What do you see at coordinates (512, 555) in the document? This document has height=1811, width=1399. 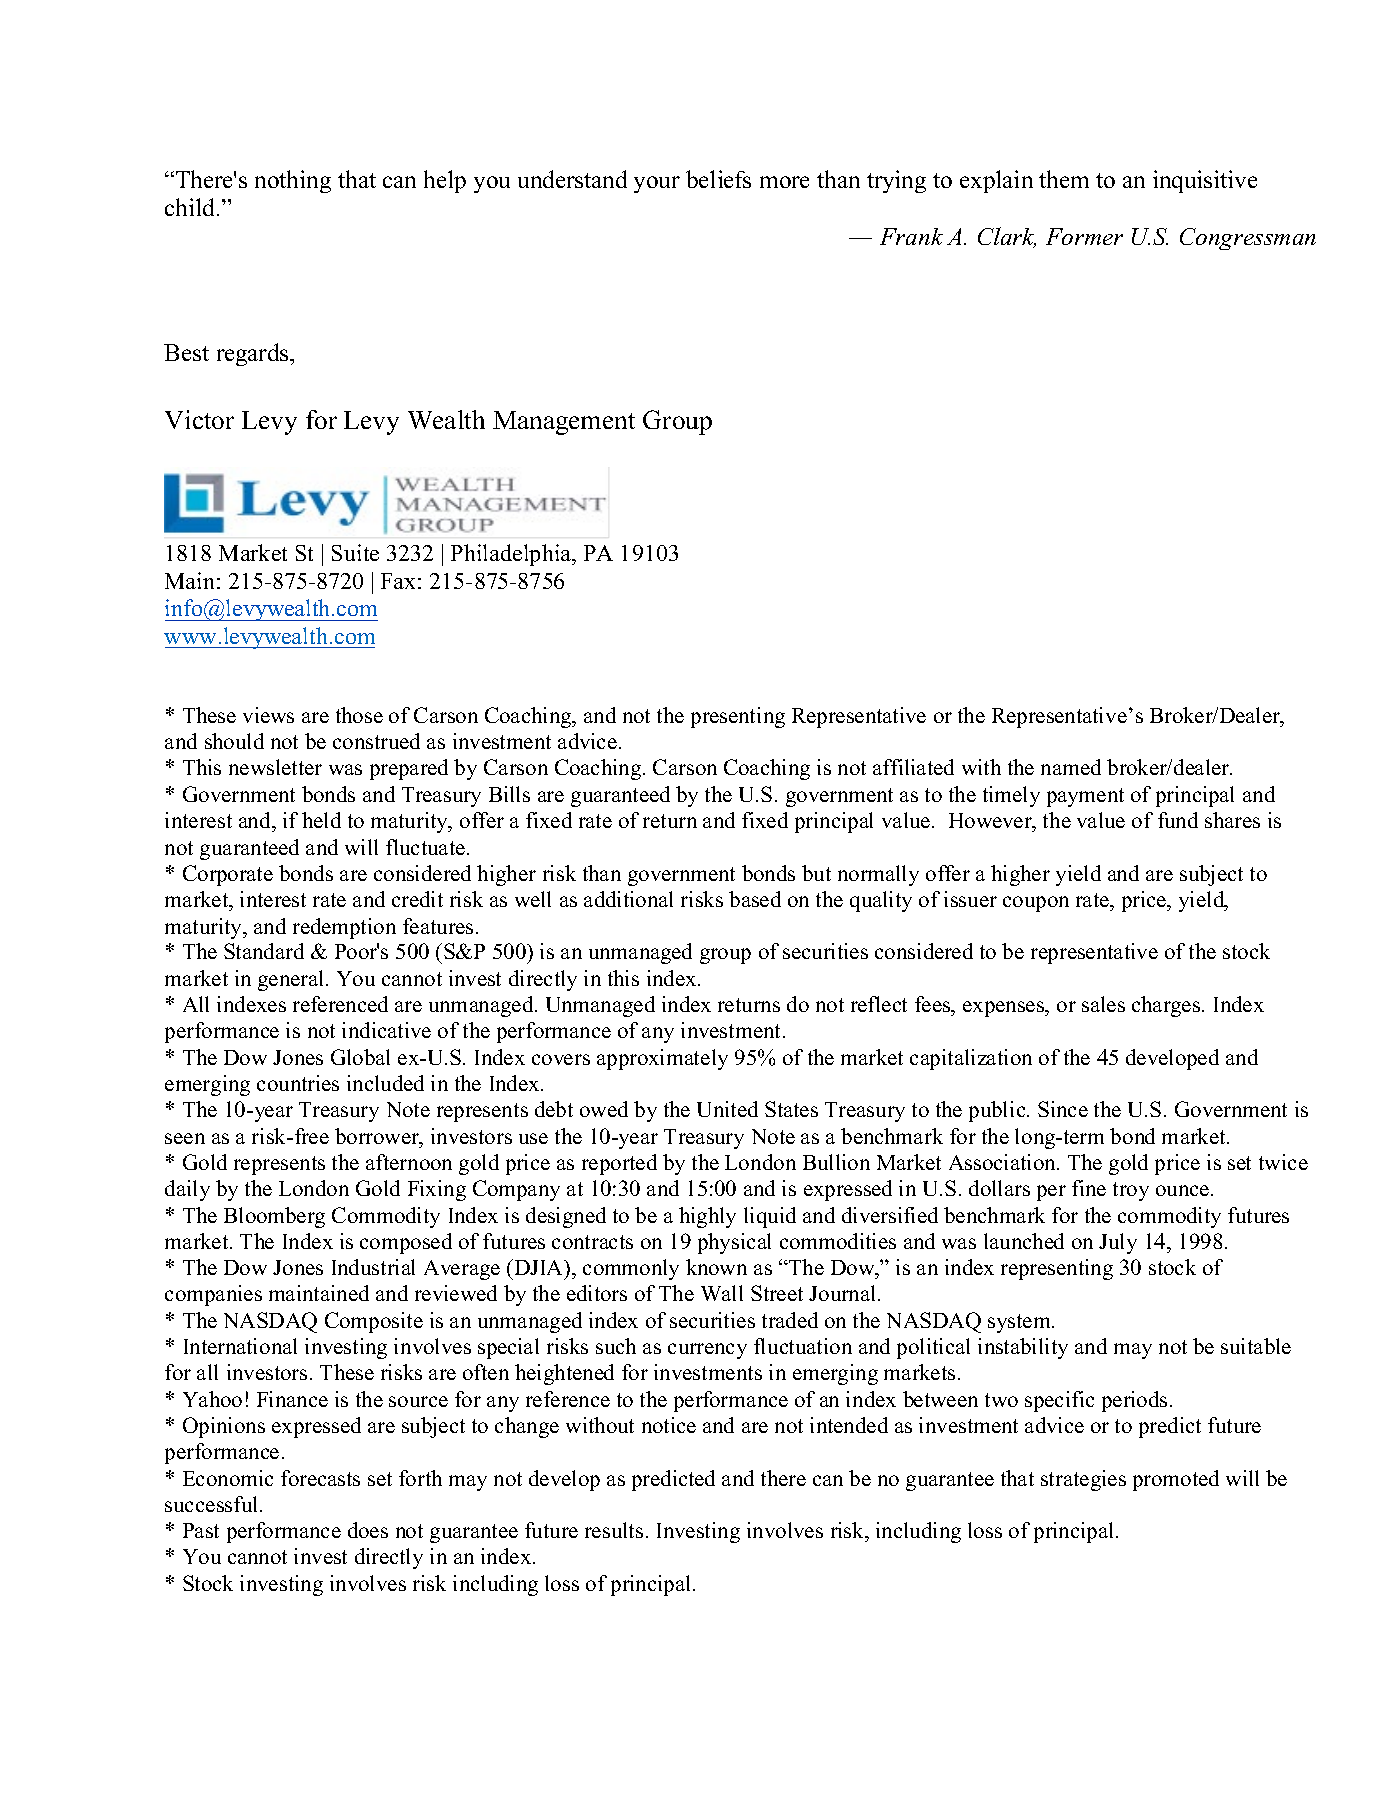 I see `Philadelphia` at bounding box center [512, 555].
